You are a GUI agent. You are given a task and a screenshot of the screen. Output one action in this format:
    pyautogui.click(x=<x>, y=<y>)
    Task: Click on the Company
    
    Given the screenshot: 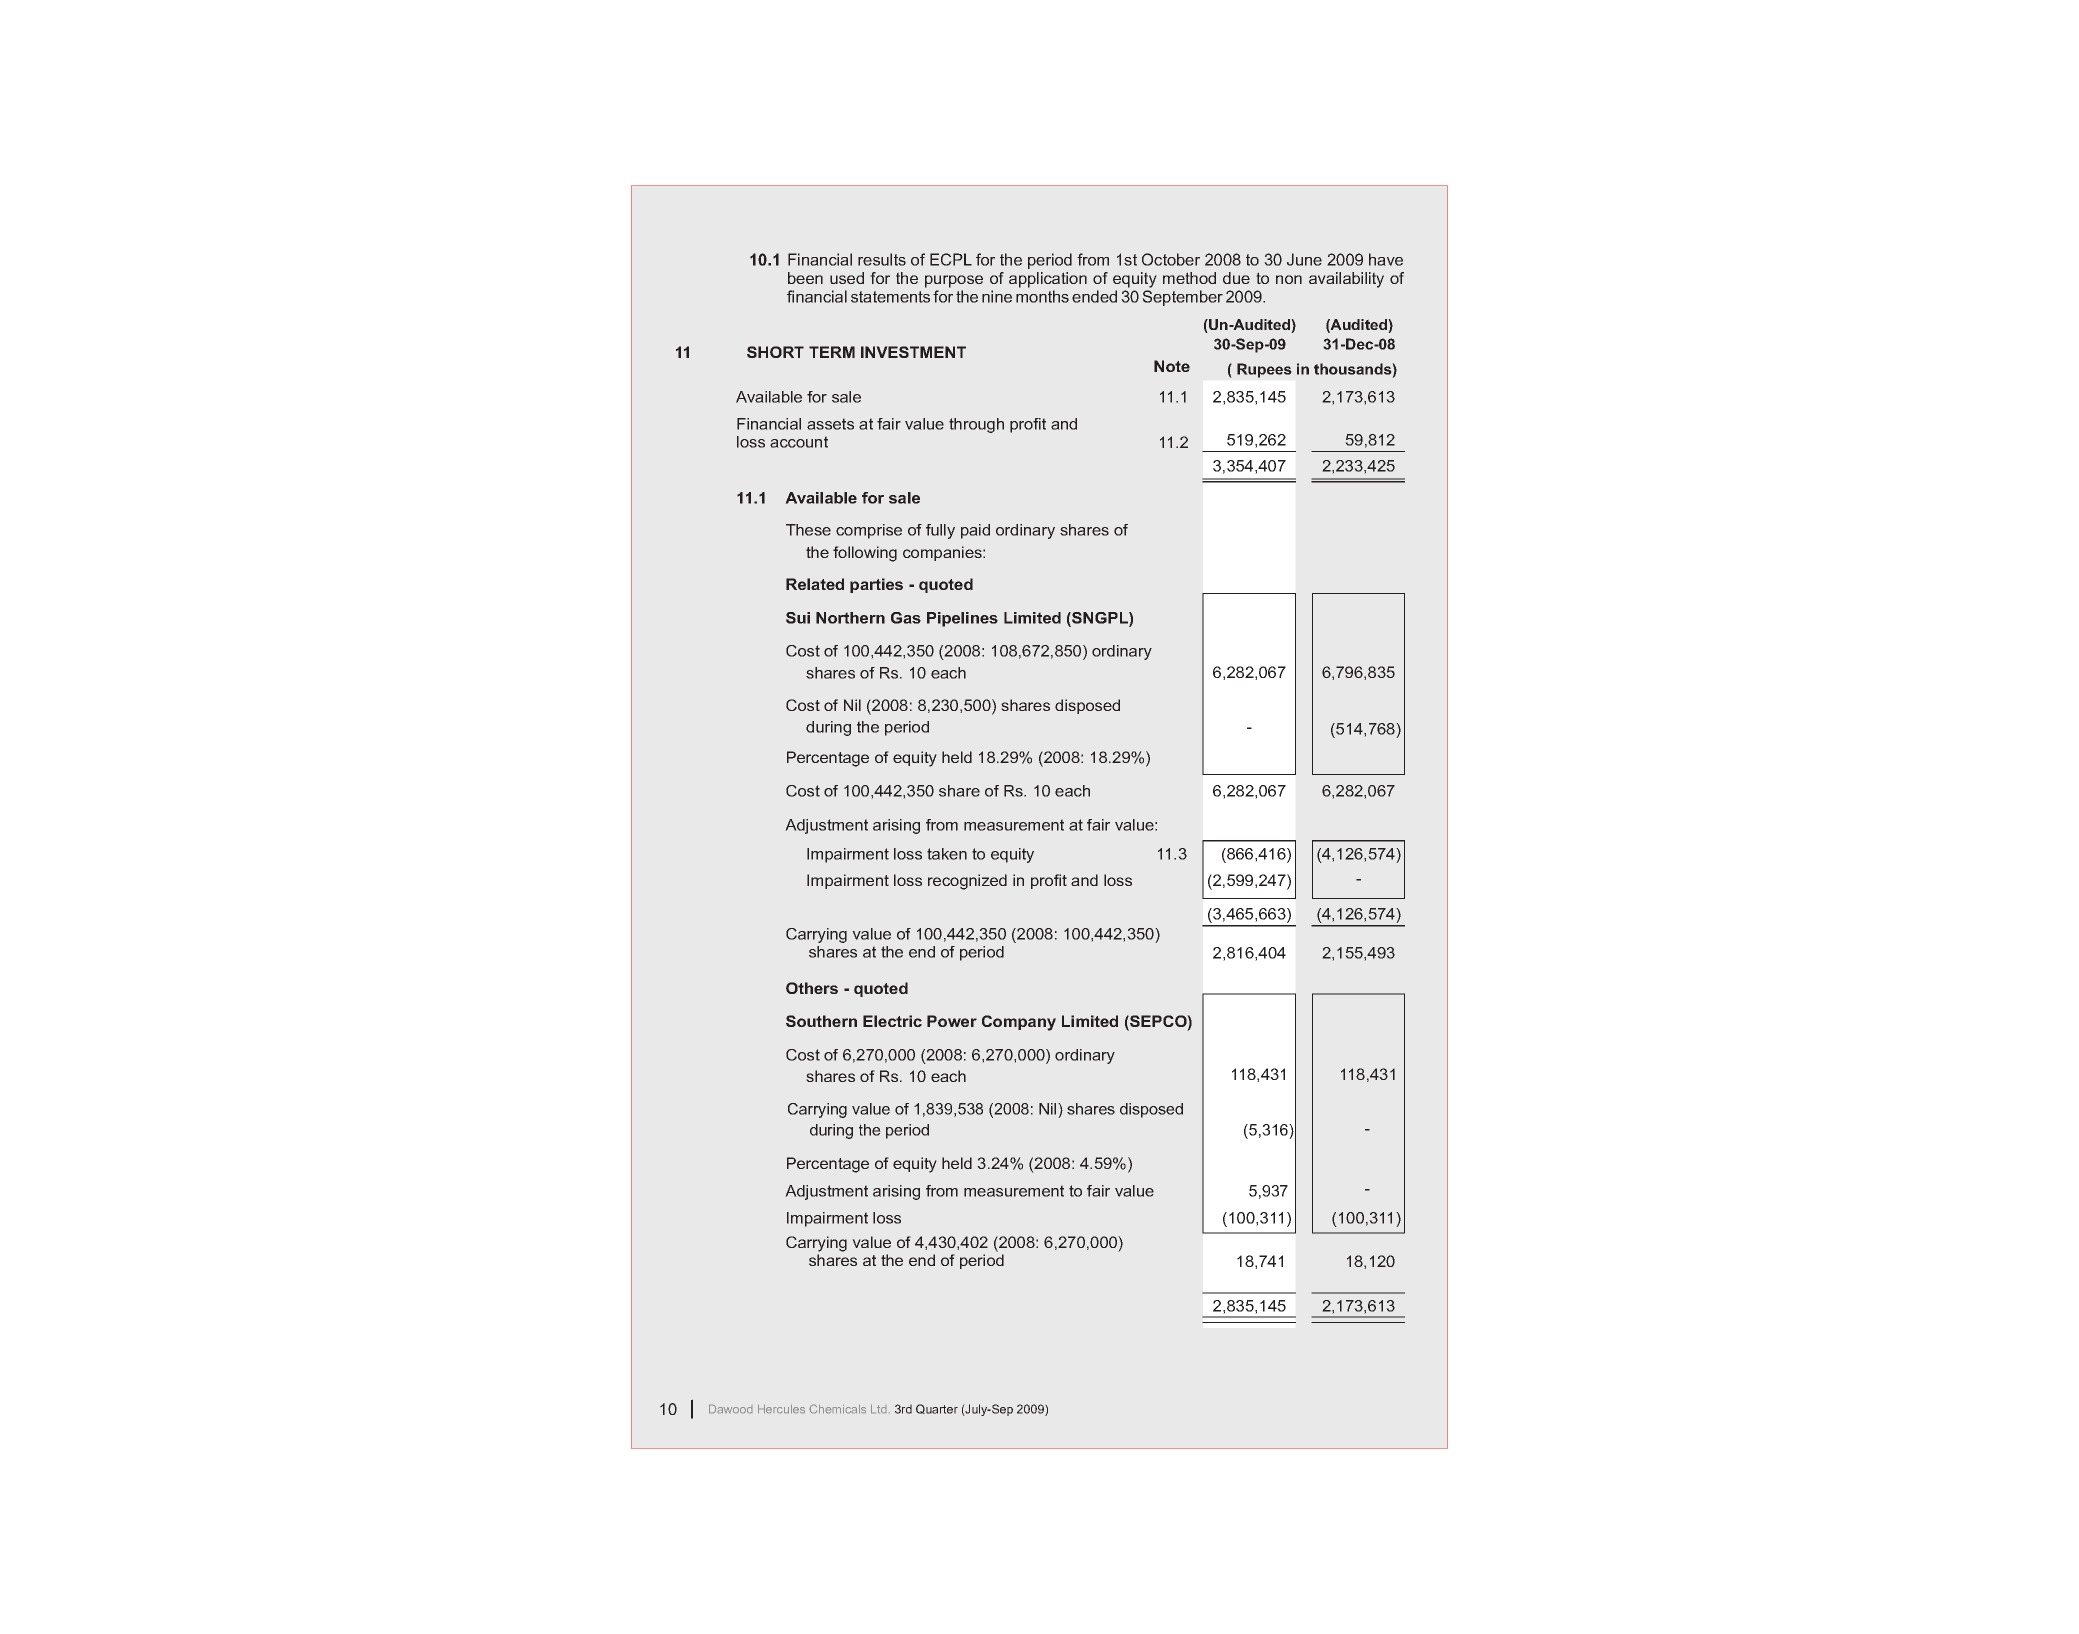 What is the action you would take?
    pyautogui.click(x=1019, y=1023)
